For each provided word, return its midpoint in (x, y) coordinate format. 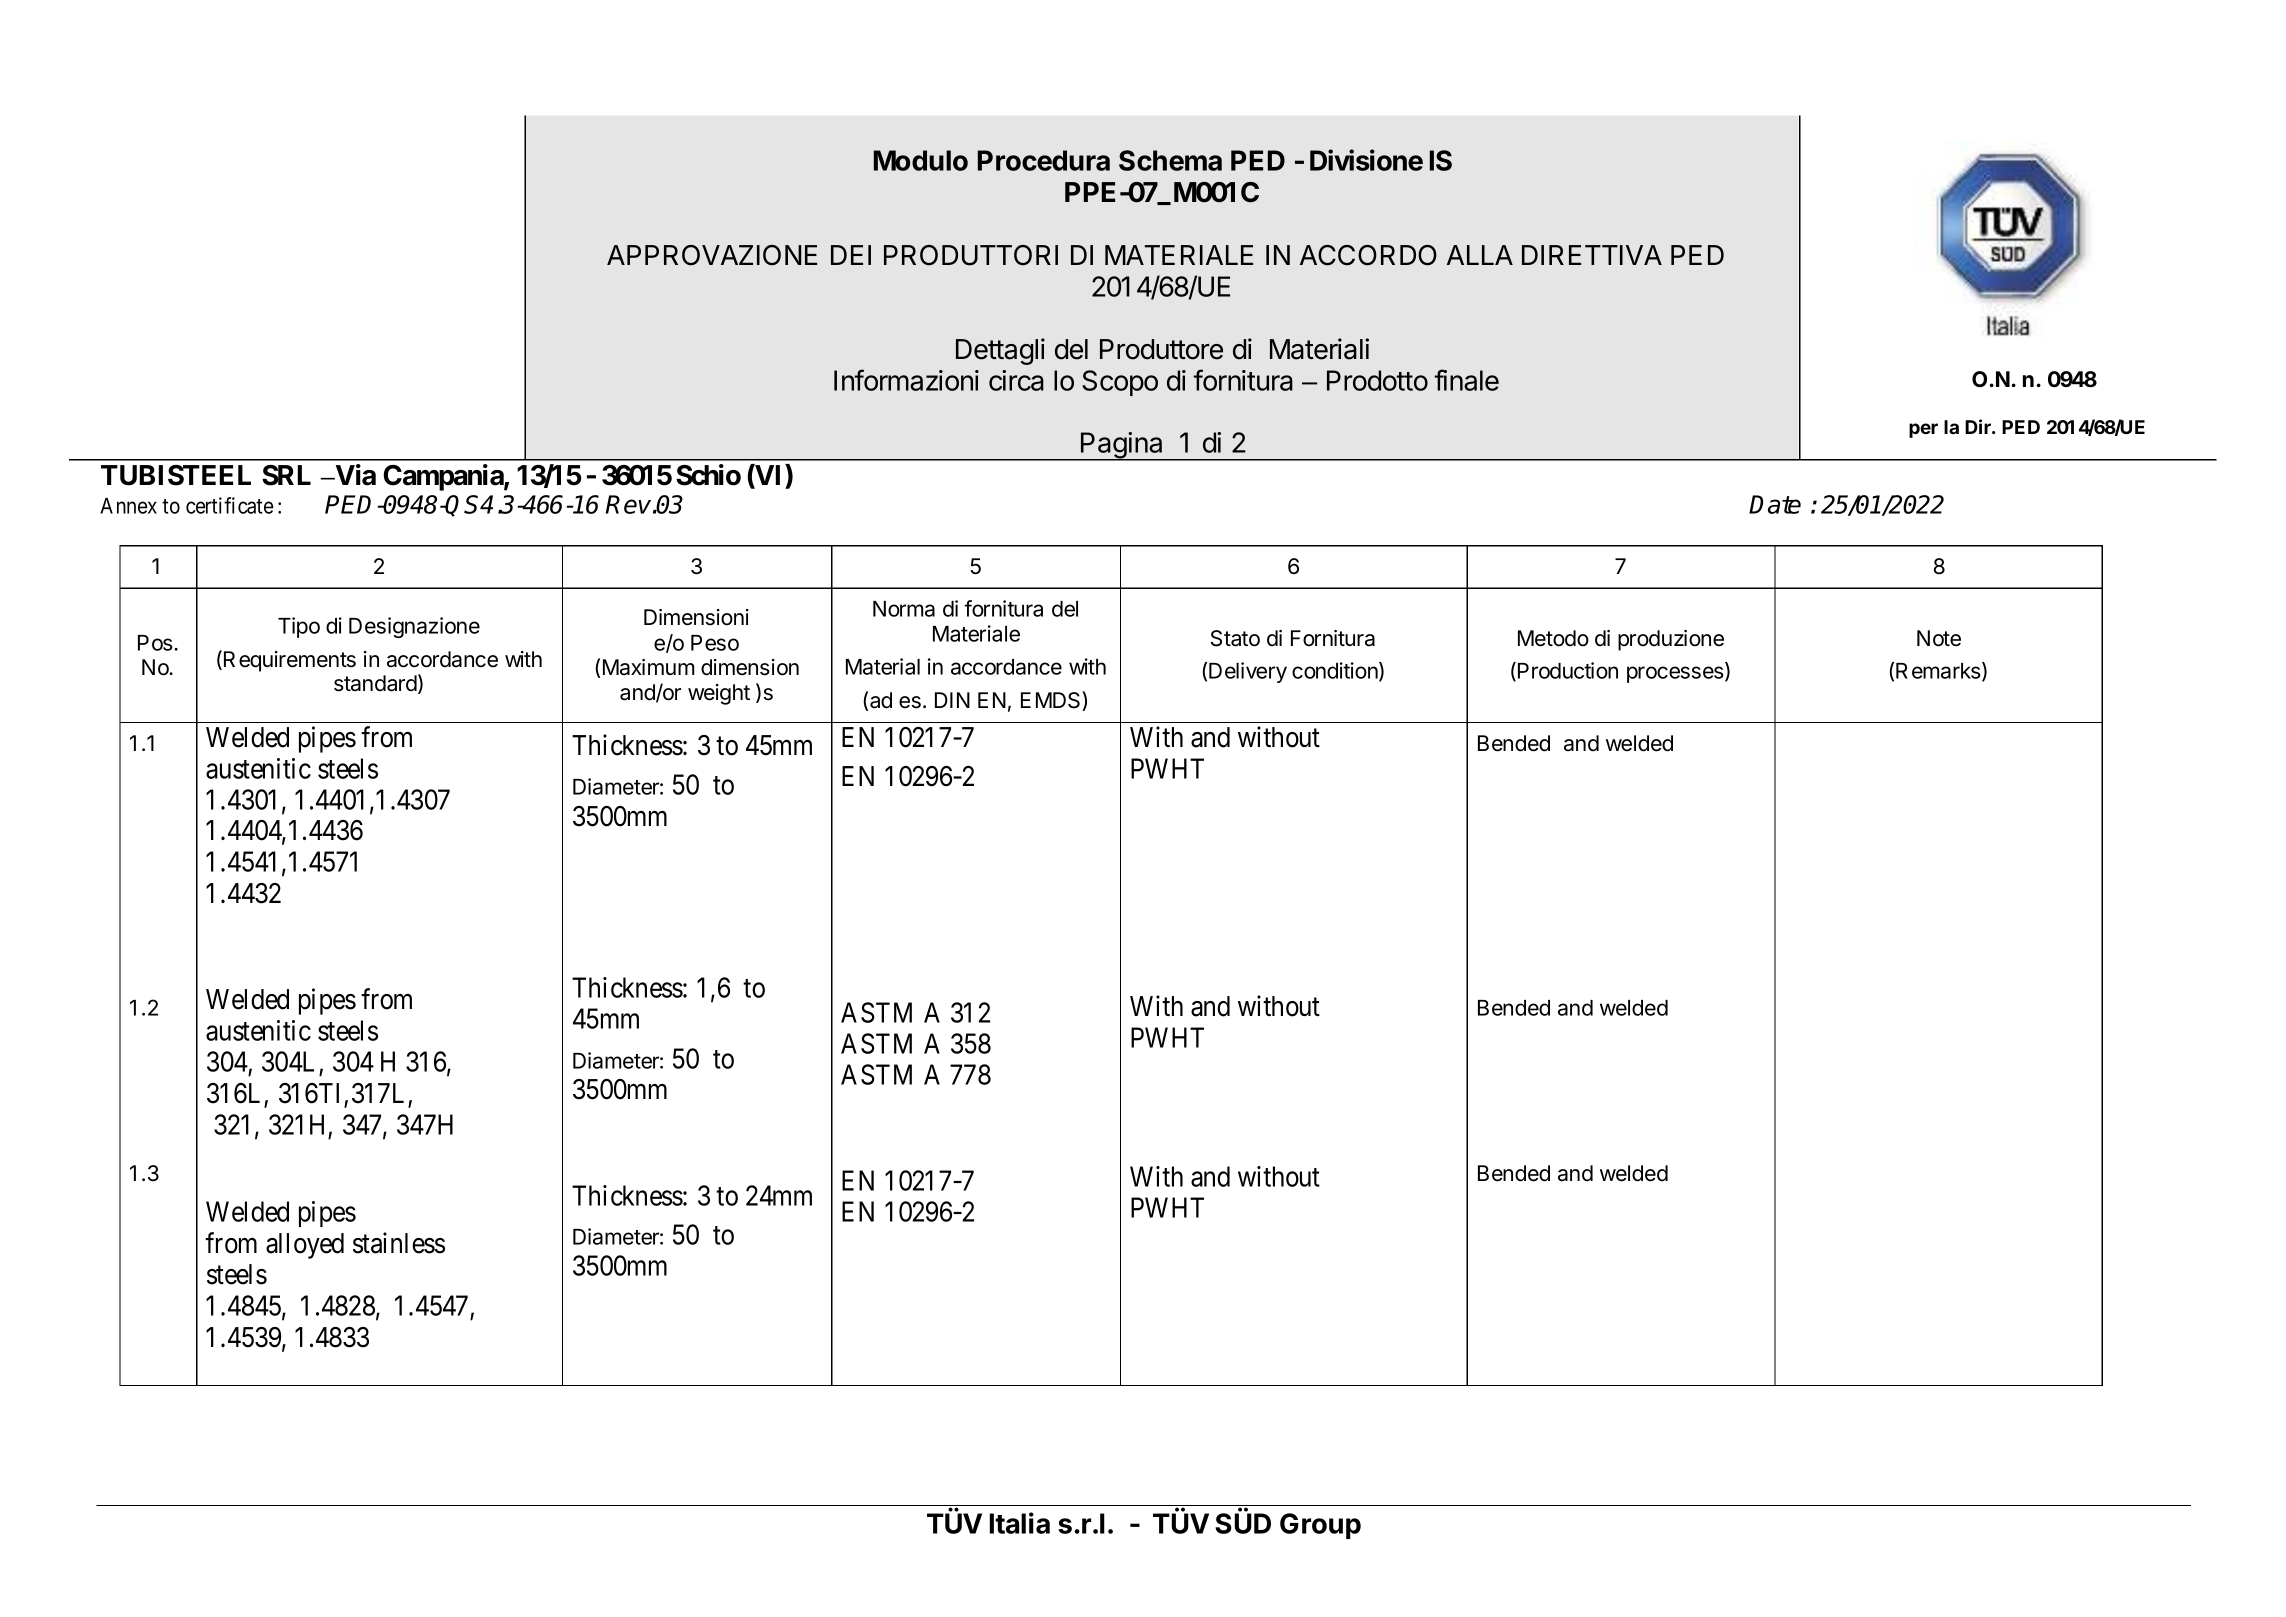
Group (1320, 1526)
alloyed (305, 1246)
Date (1775, 504)
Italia (1019, 1523)
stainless (399, 1243)
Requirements (290, 661)
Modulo (921, 160)
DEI (851, 255)
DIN (952, 700)
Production (1568, 670)
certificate (230, 505)
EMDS (1052, 701)
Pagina (1122, 446)
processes (1676, 674)
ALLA (1480, 255)
